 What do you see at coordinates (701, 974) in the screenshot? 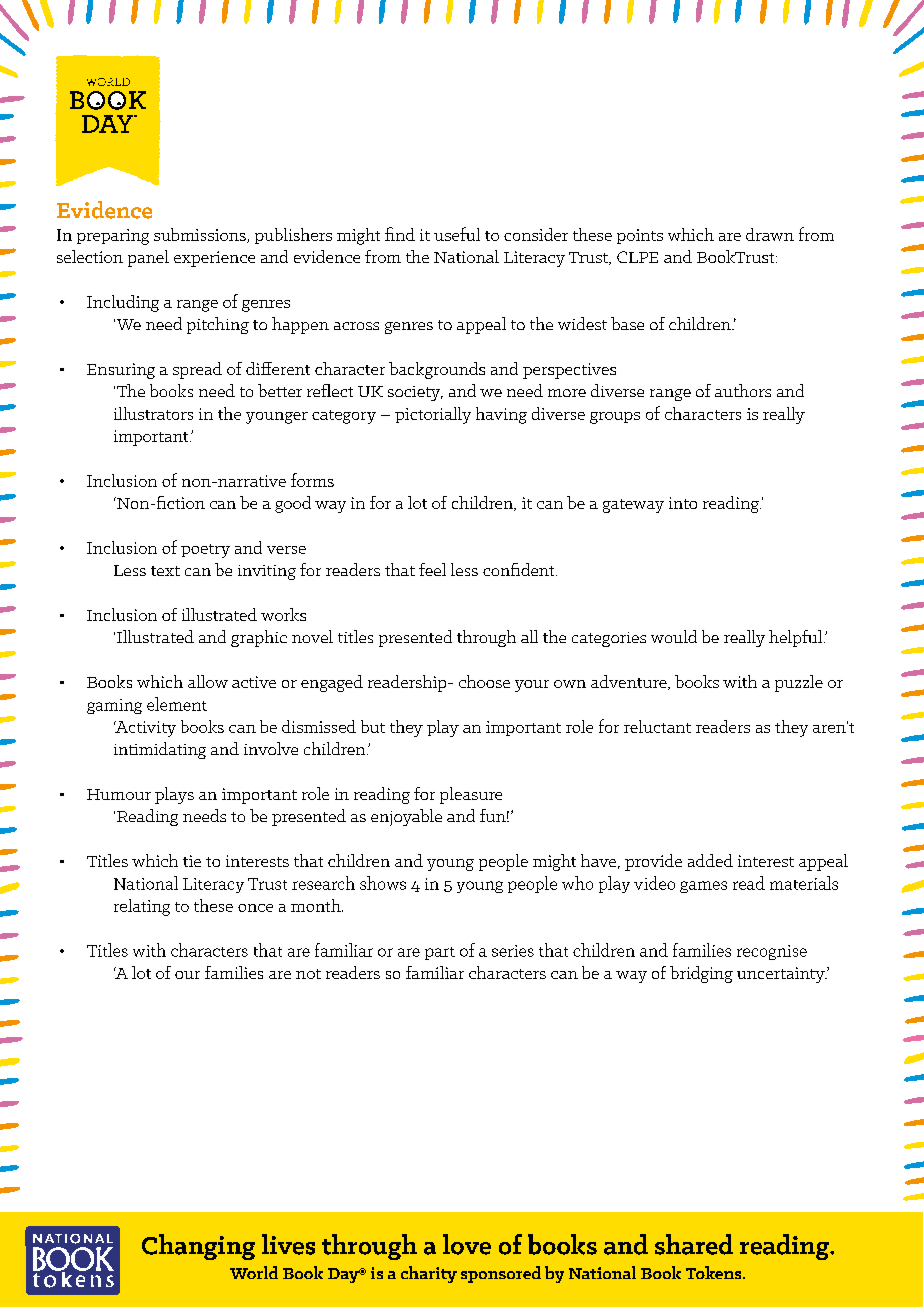
I see `bridging` at bounding box center [701, 974].
